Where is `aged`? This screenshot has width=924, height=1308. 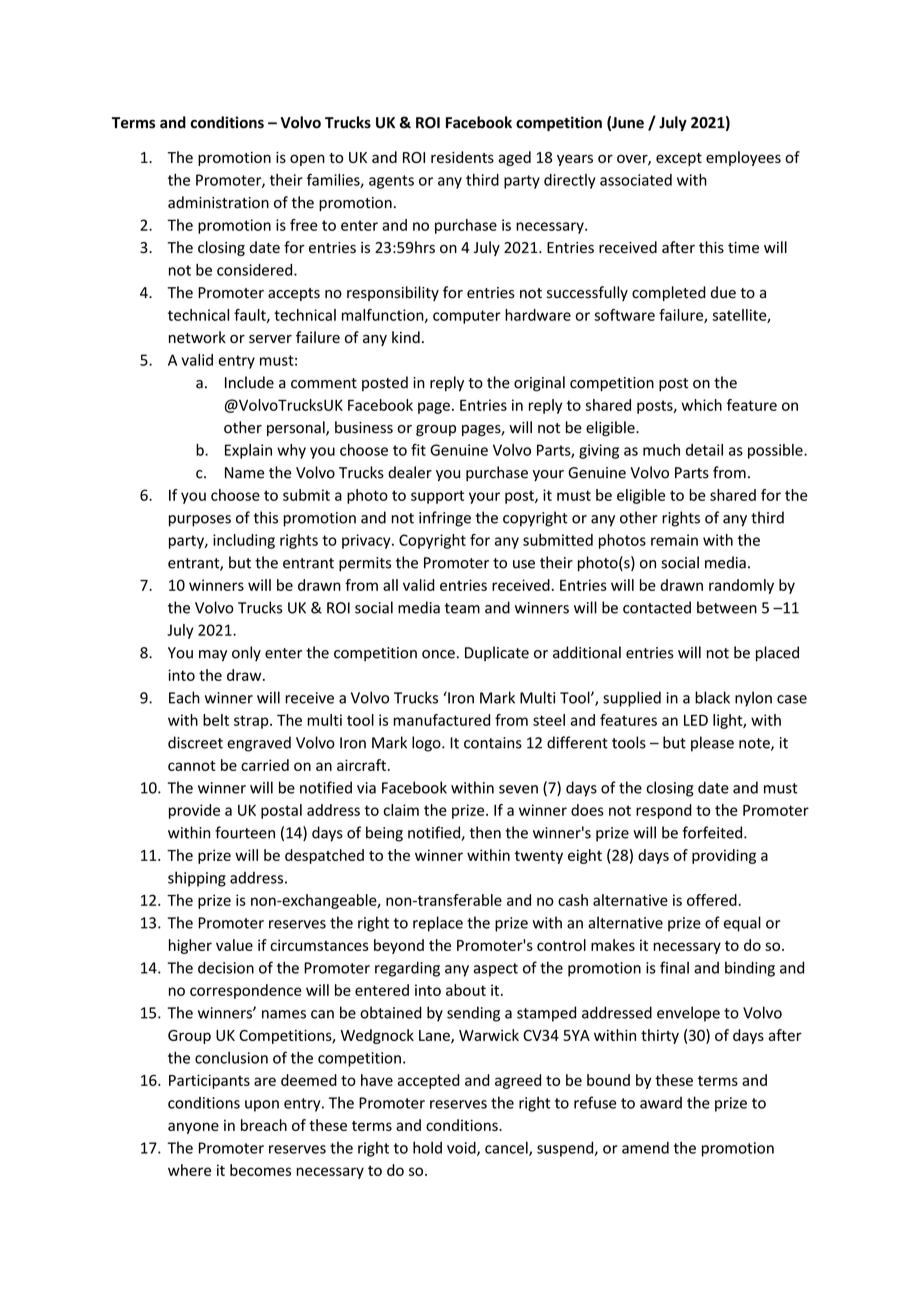 aged is located at coordinates (514, 158).
